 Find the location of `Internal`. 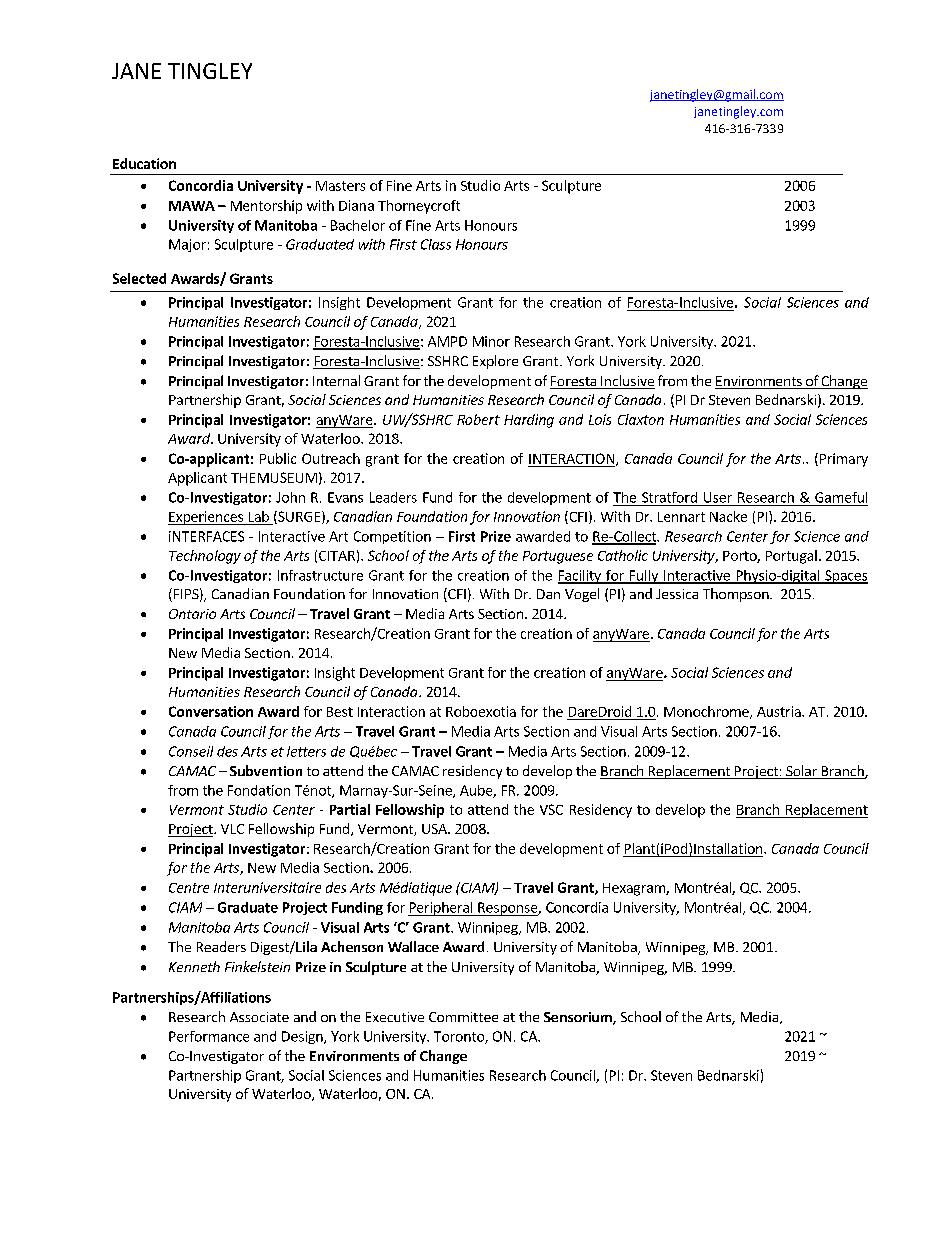

Internal is located at coordinates (336, 380).
